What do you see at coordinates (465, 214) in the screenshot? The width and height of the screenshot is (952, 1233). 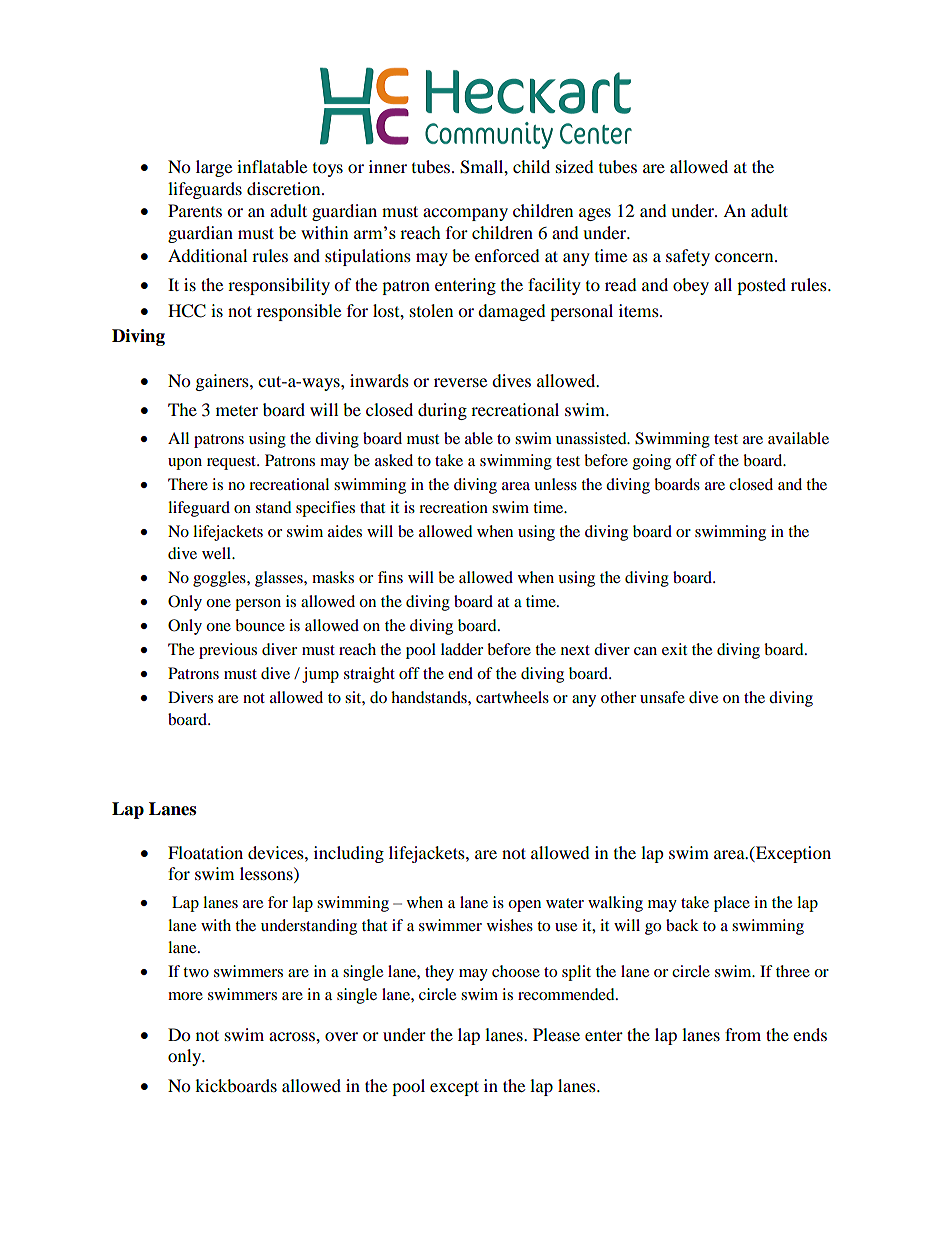 I see `accompany` at bounding box center [465, 214].
